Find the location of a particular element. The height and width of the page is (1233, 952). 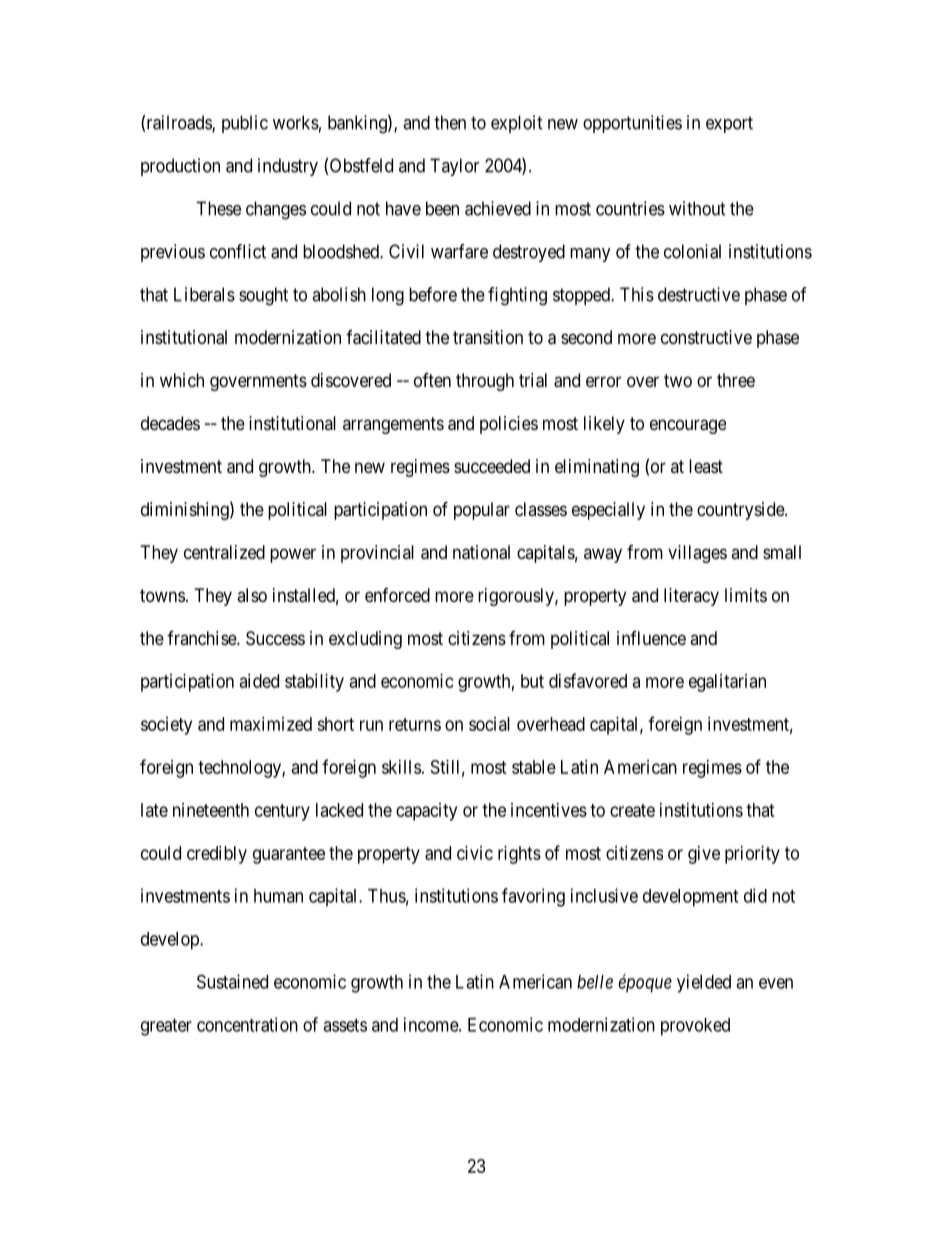

centralized is located at coordinates (224, 552).
